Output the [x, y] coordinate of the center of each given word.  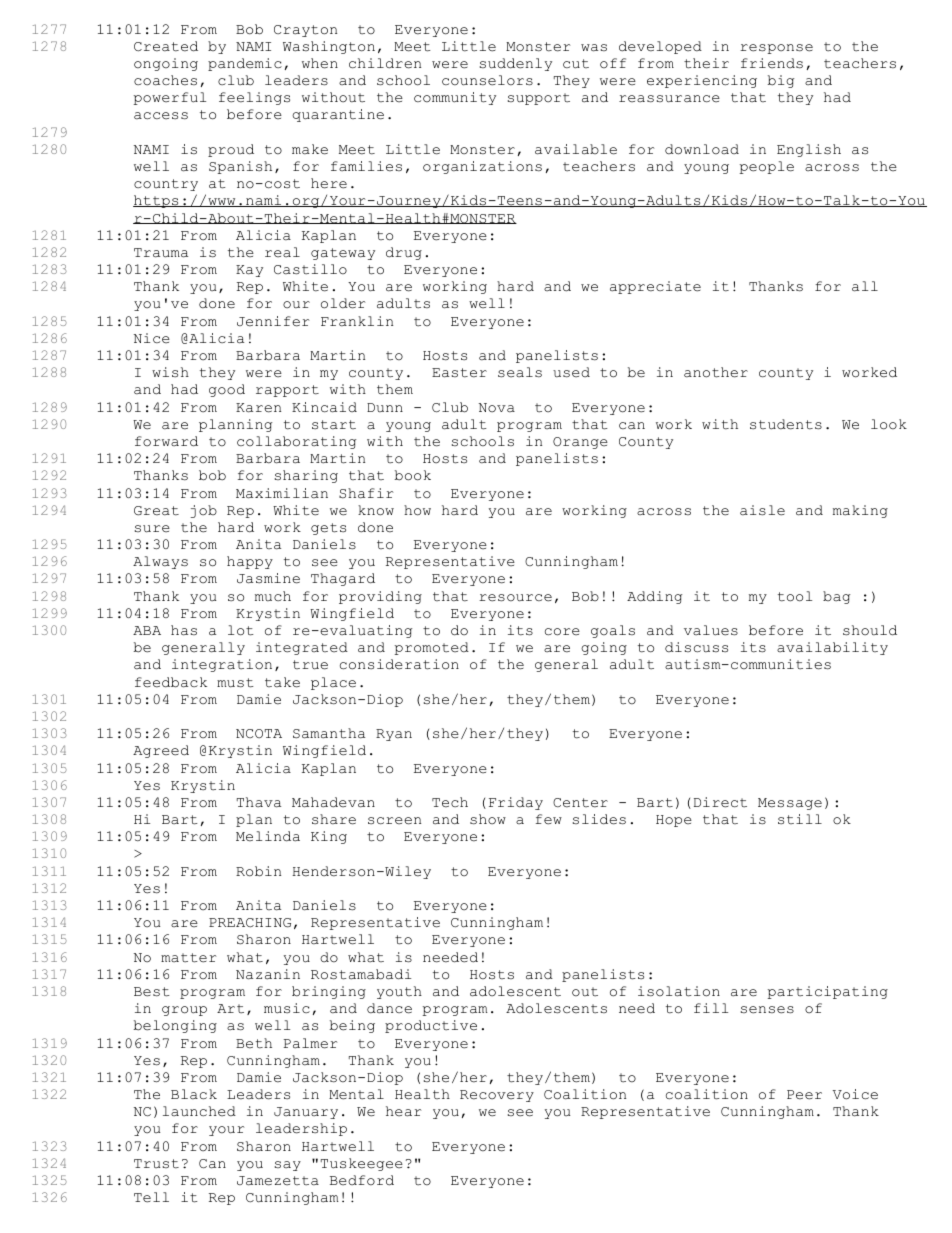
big [780, 81]
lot [241, 630]
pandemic [245, 64]
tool [795, 596]
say [288, 1166]
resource [515, 598]
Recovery [497, 1096]
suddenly [516, 64]
